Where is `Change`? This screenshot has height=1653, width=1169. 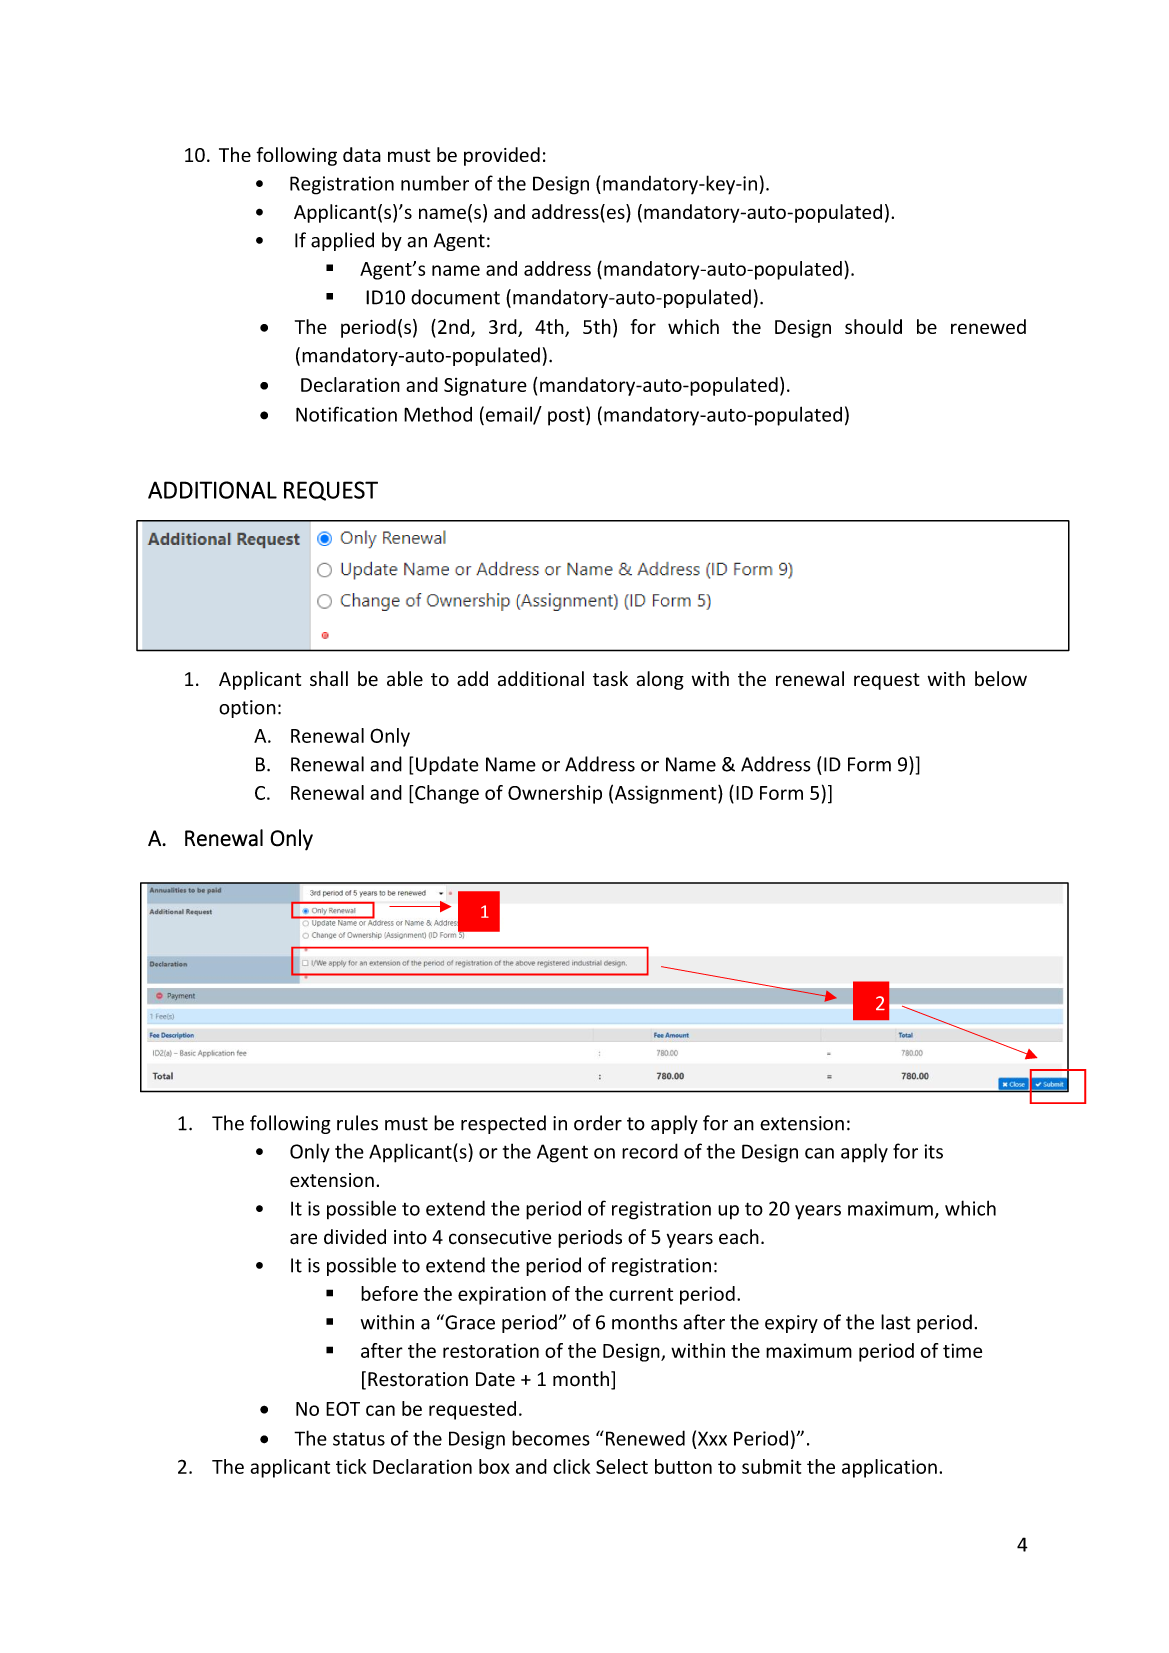 Change is located at coordinates (446, 794).
